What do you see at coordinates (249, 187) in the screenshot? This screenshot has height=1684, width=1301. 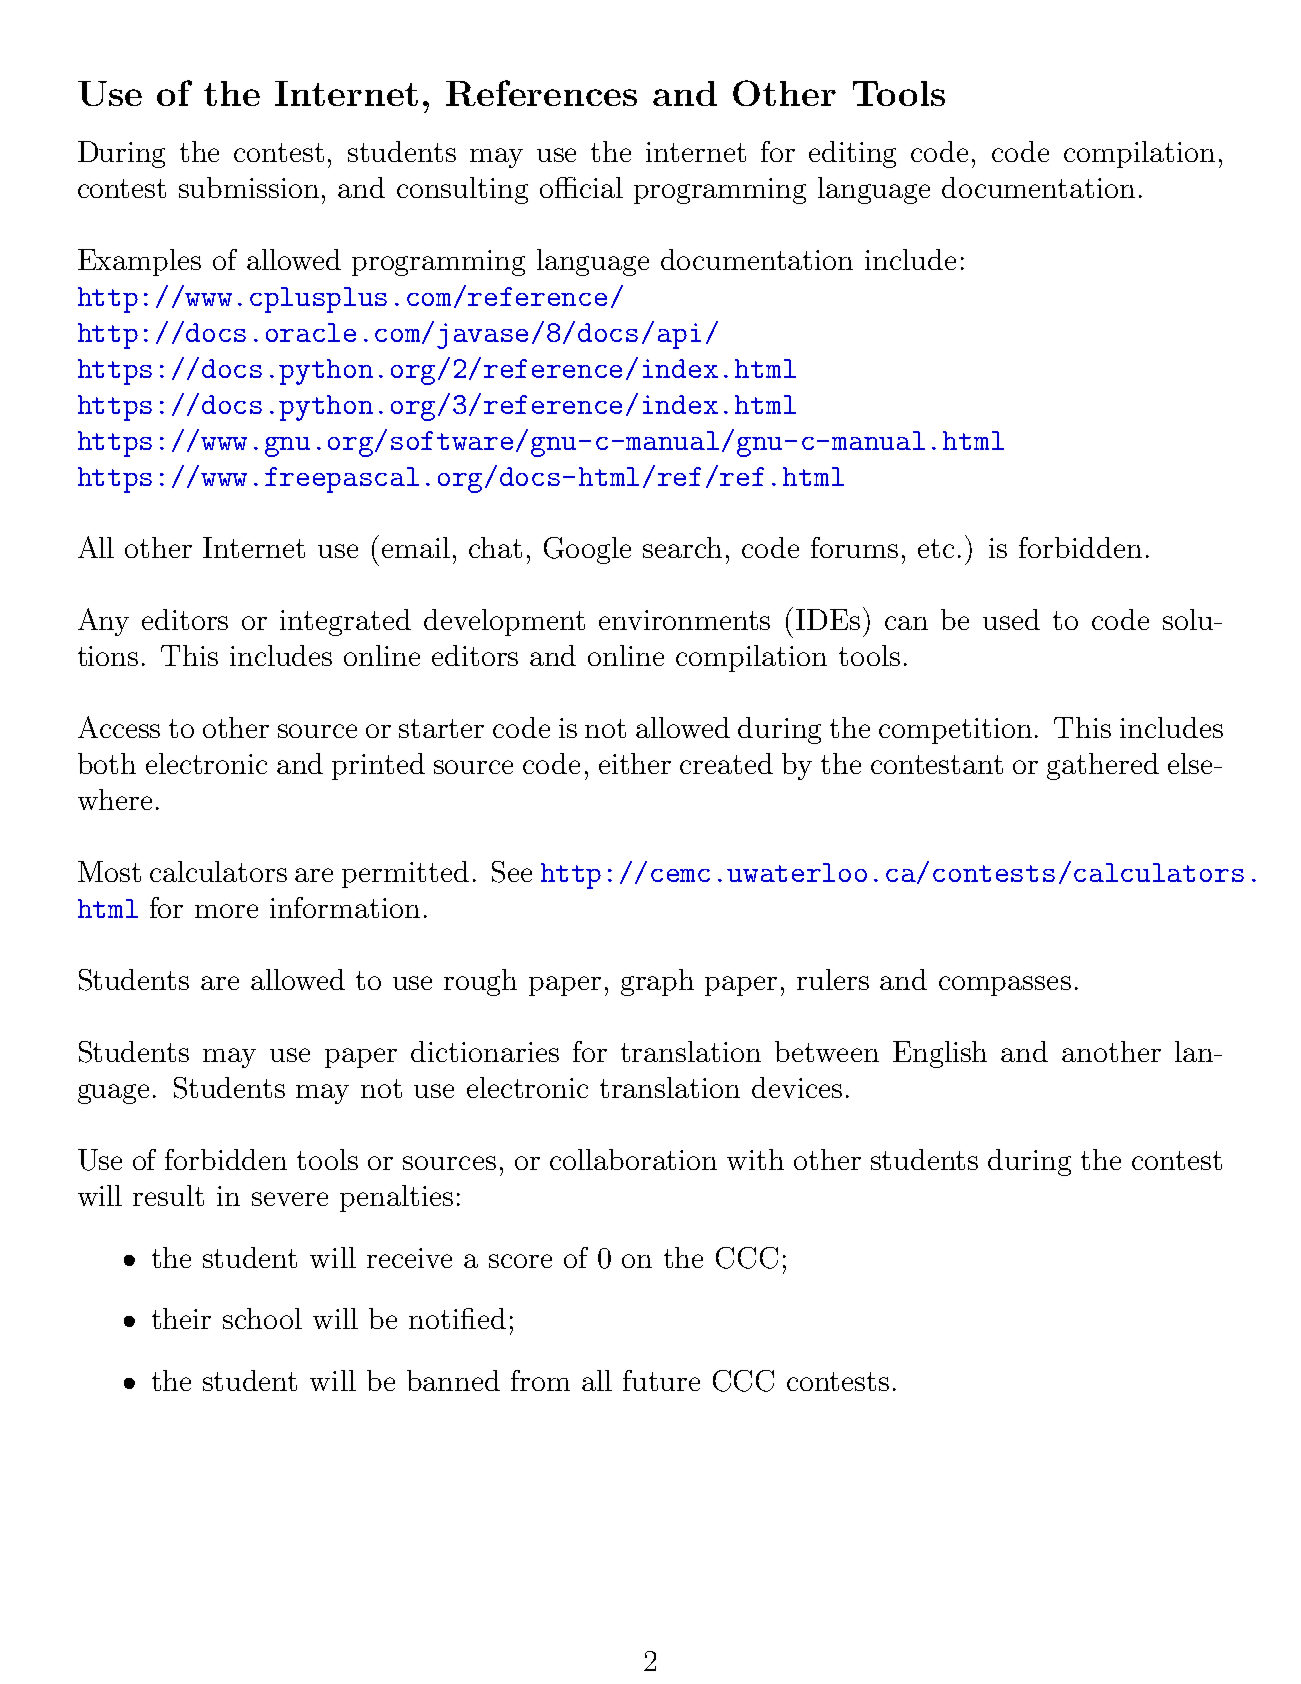 I see `submission` at bounding box center [249, 187].
